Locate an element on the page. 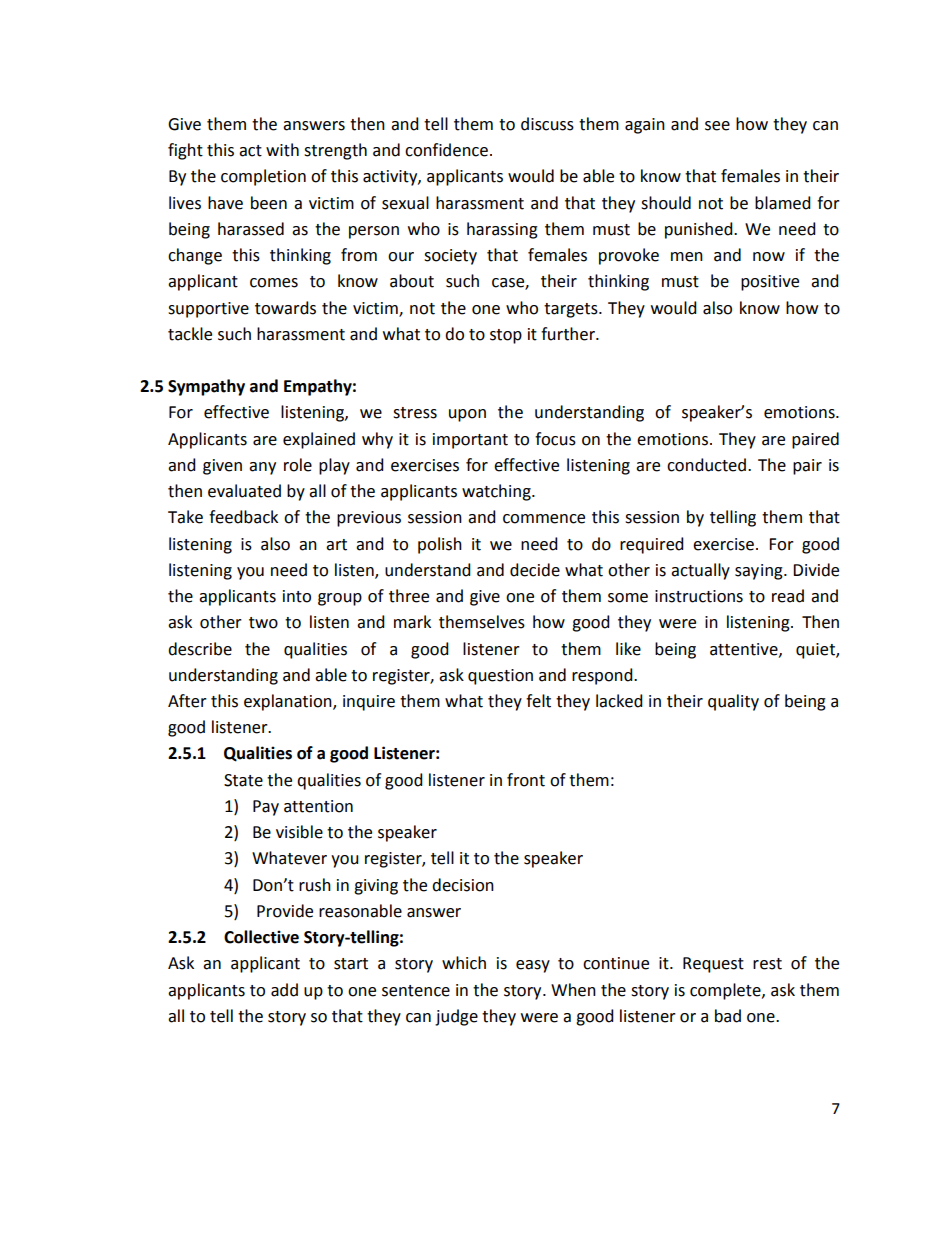  confidence is located at coordinates (446, 150).
